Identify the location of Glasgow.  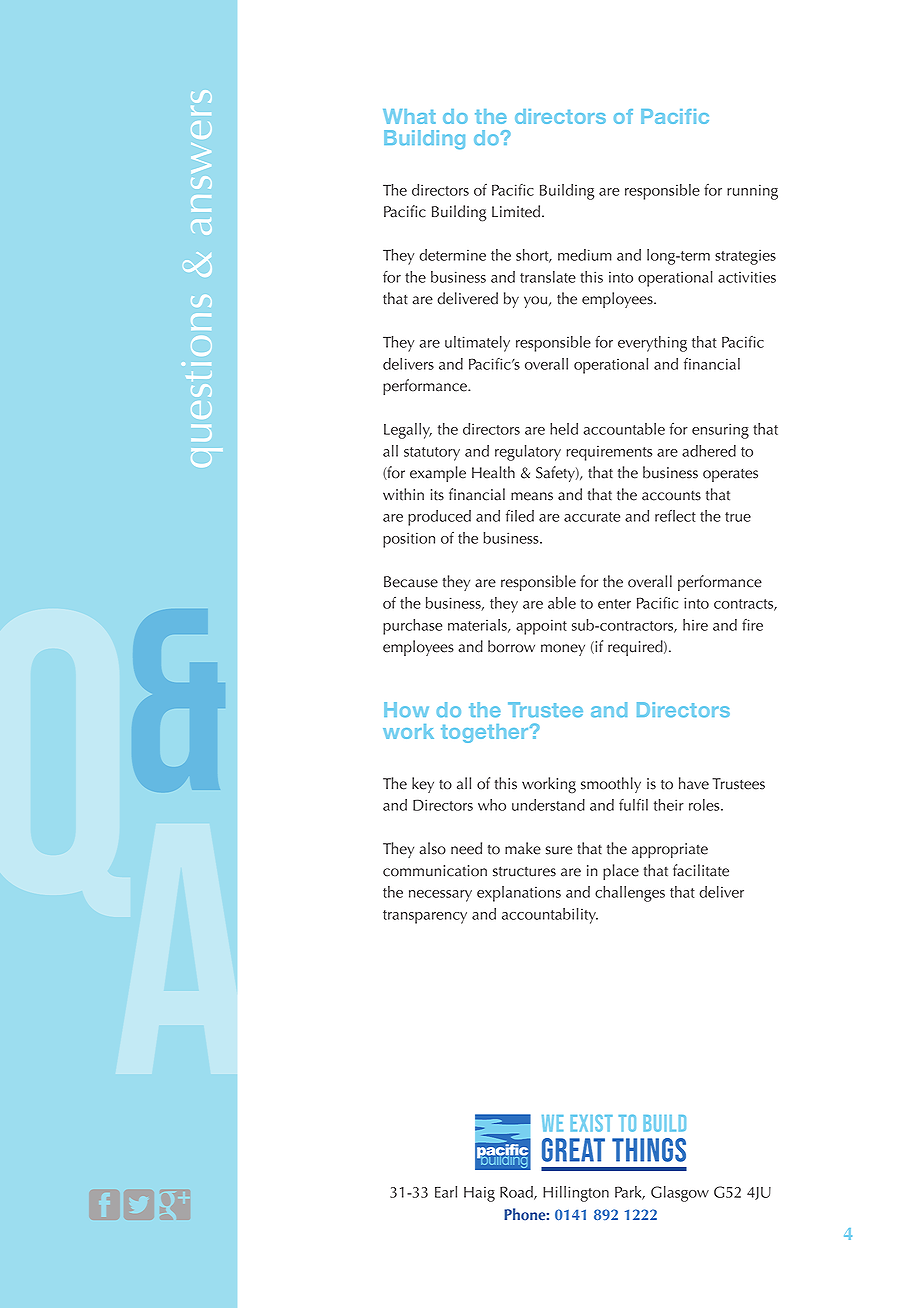
(680, 1194).
